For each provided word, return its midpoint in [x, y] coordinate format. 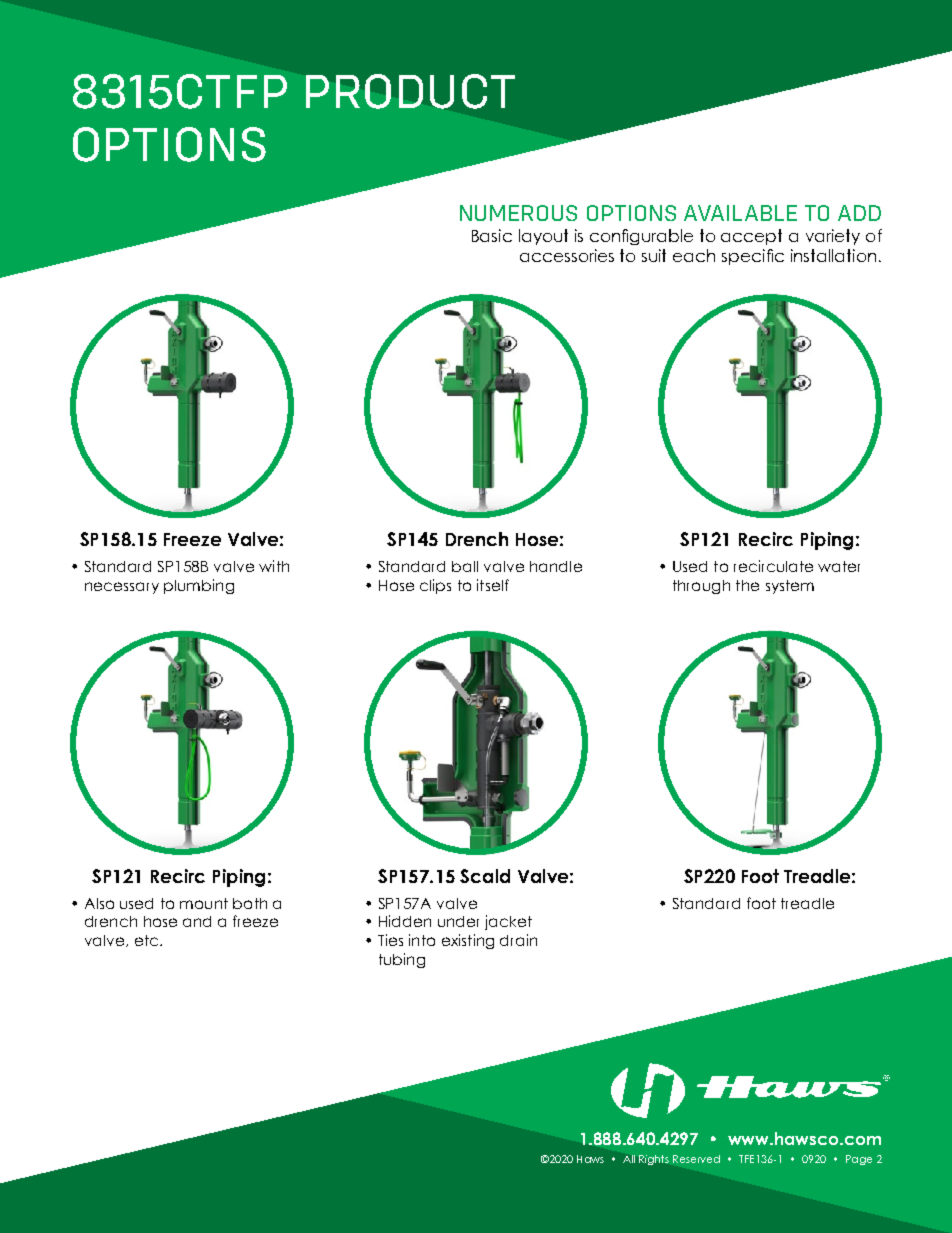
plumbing [199, 586]
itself [493, 585]
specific [753, 257]
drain [518, 940]
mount [204, 903]
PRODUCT [410, 91]
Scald [485, 876]
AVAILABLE [740, 213]
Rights [654, 1160]
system [790, 587]
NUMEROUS [518, 213]
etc [148, 940]
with [274, 566]
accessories [567, 255]
